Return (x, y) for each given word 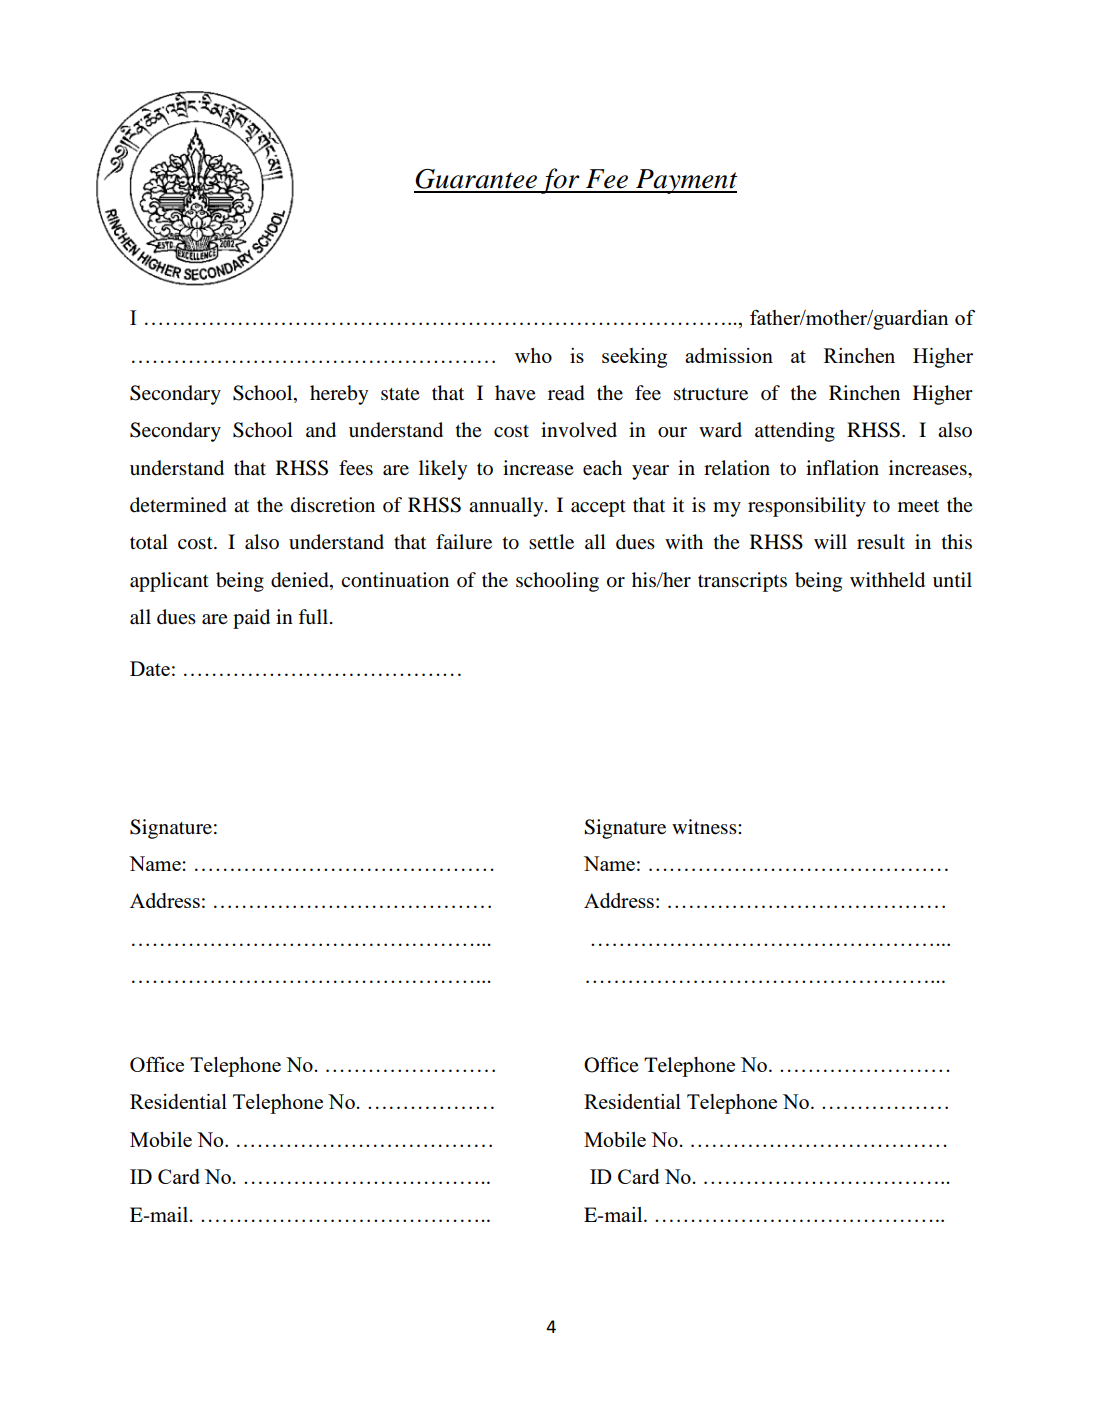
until (952, 579)
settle (551, 541)
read (566, 393)
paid (251, 619)
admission (729, 355)
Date (150, 668)
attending (795, 432)
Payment (686, 181)
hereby (339, 395)
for (560, 181)
